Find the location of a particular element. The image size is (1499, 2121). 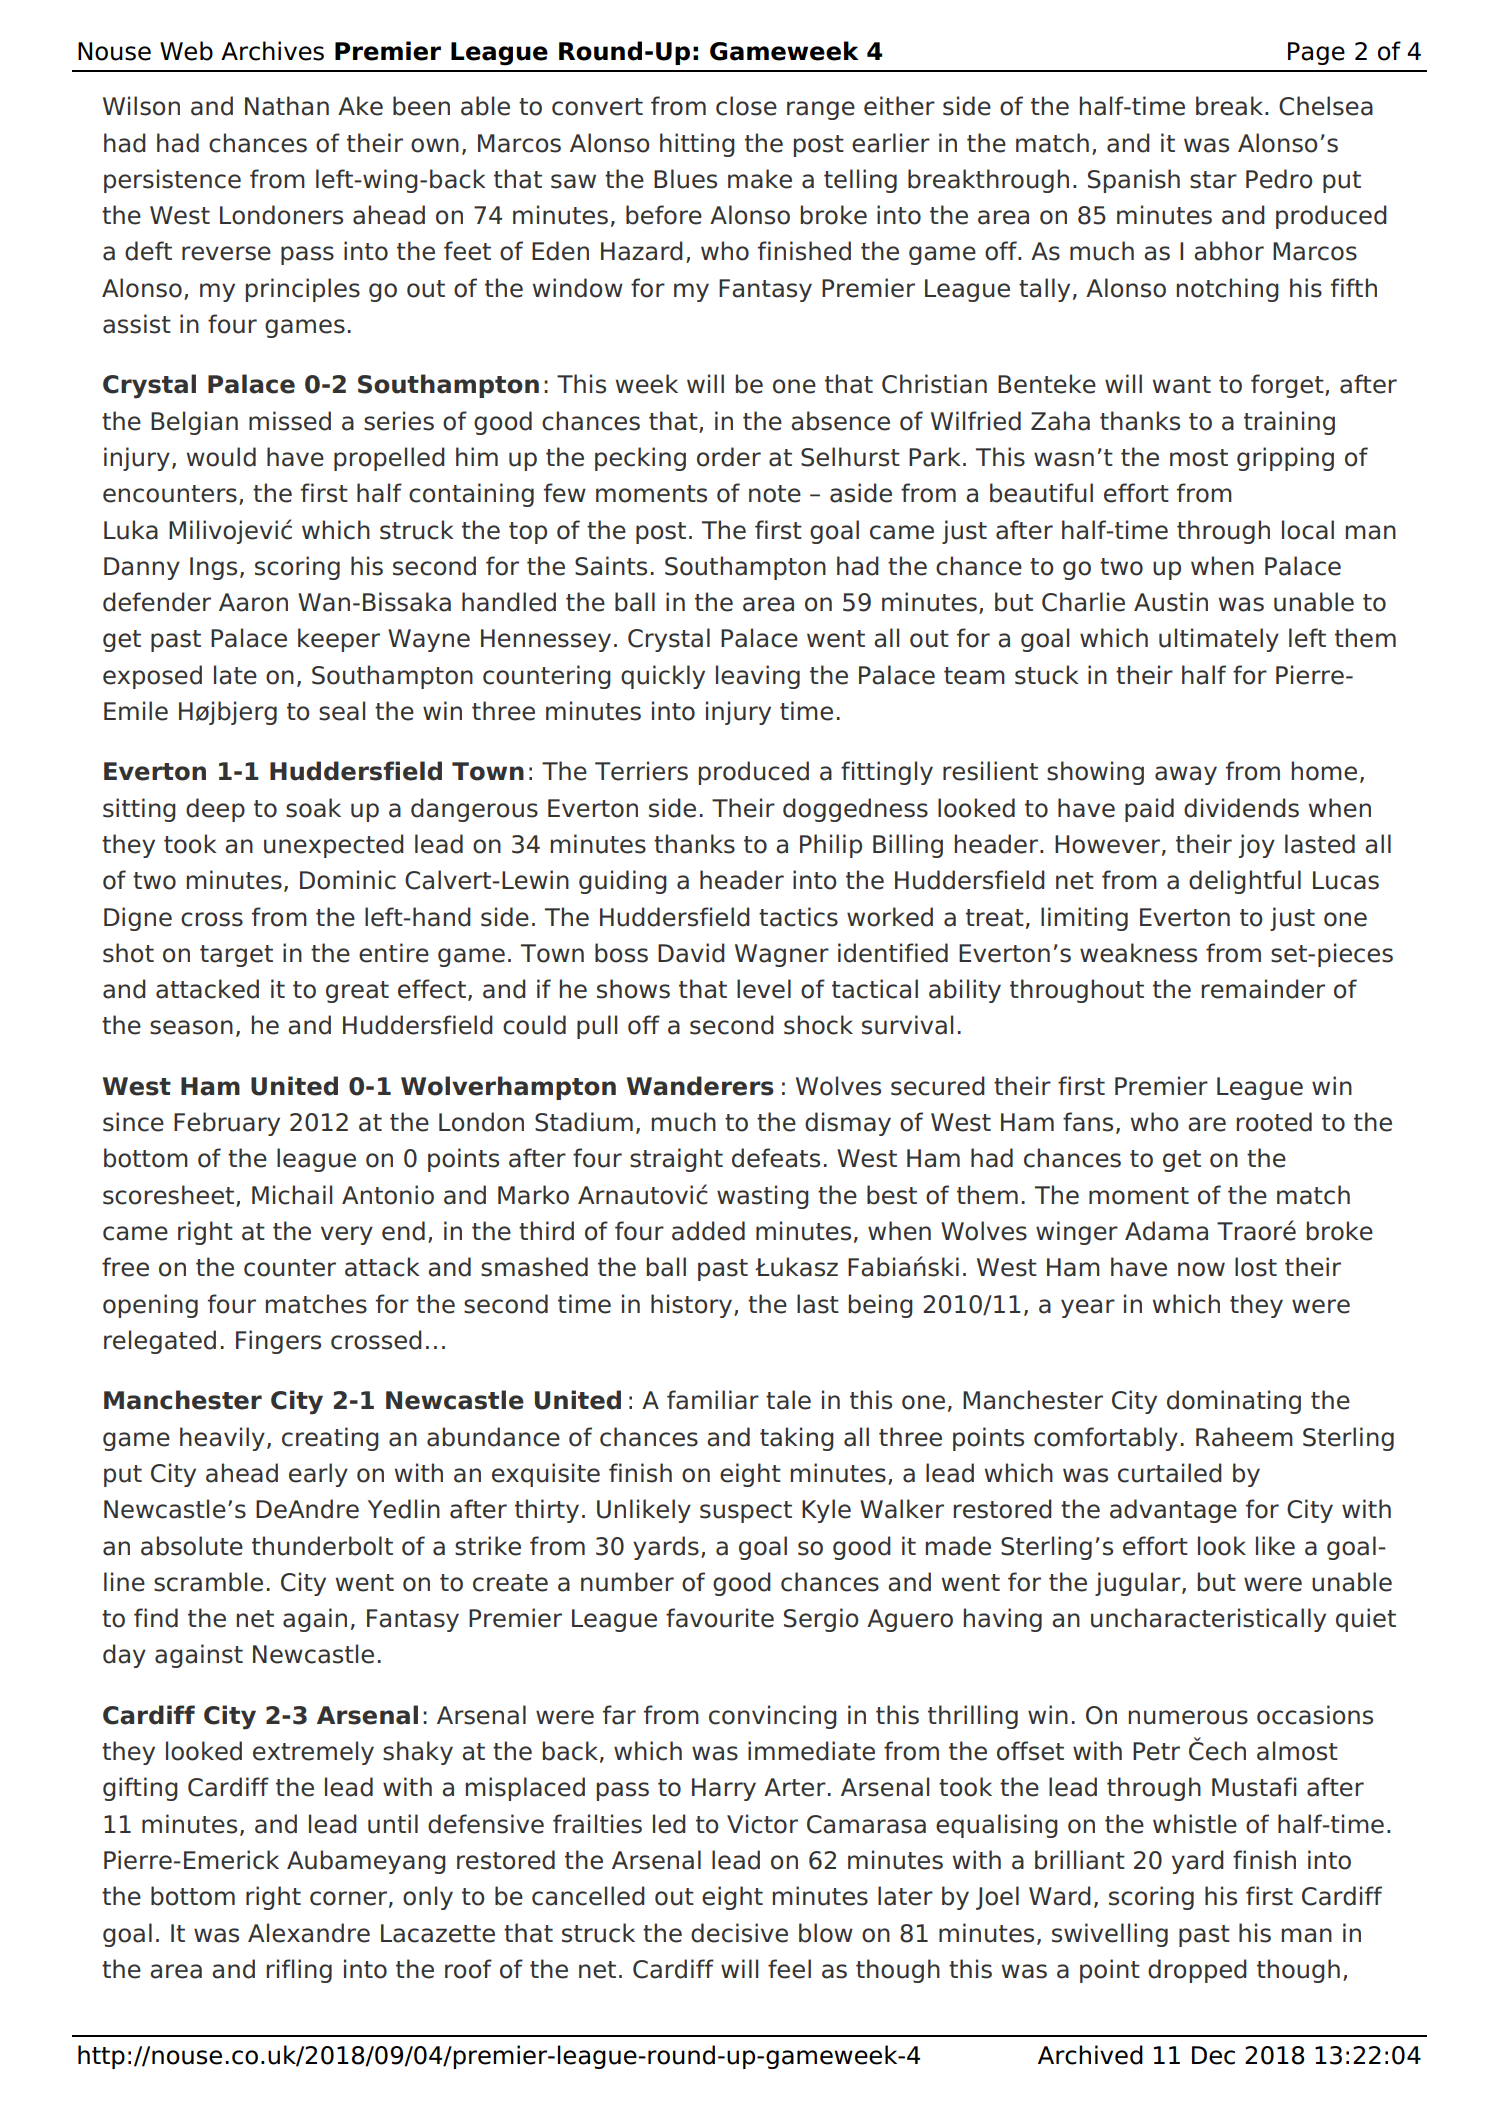

seal is located at coordinates (342, 711).
